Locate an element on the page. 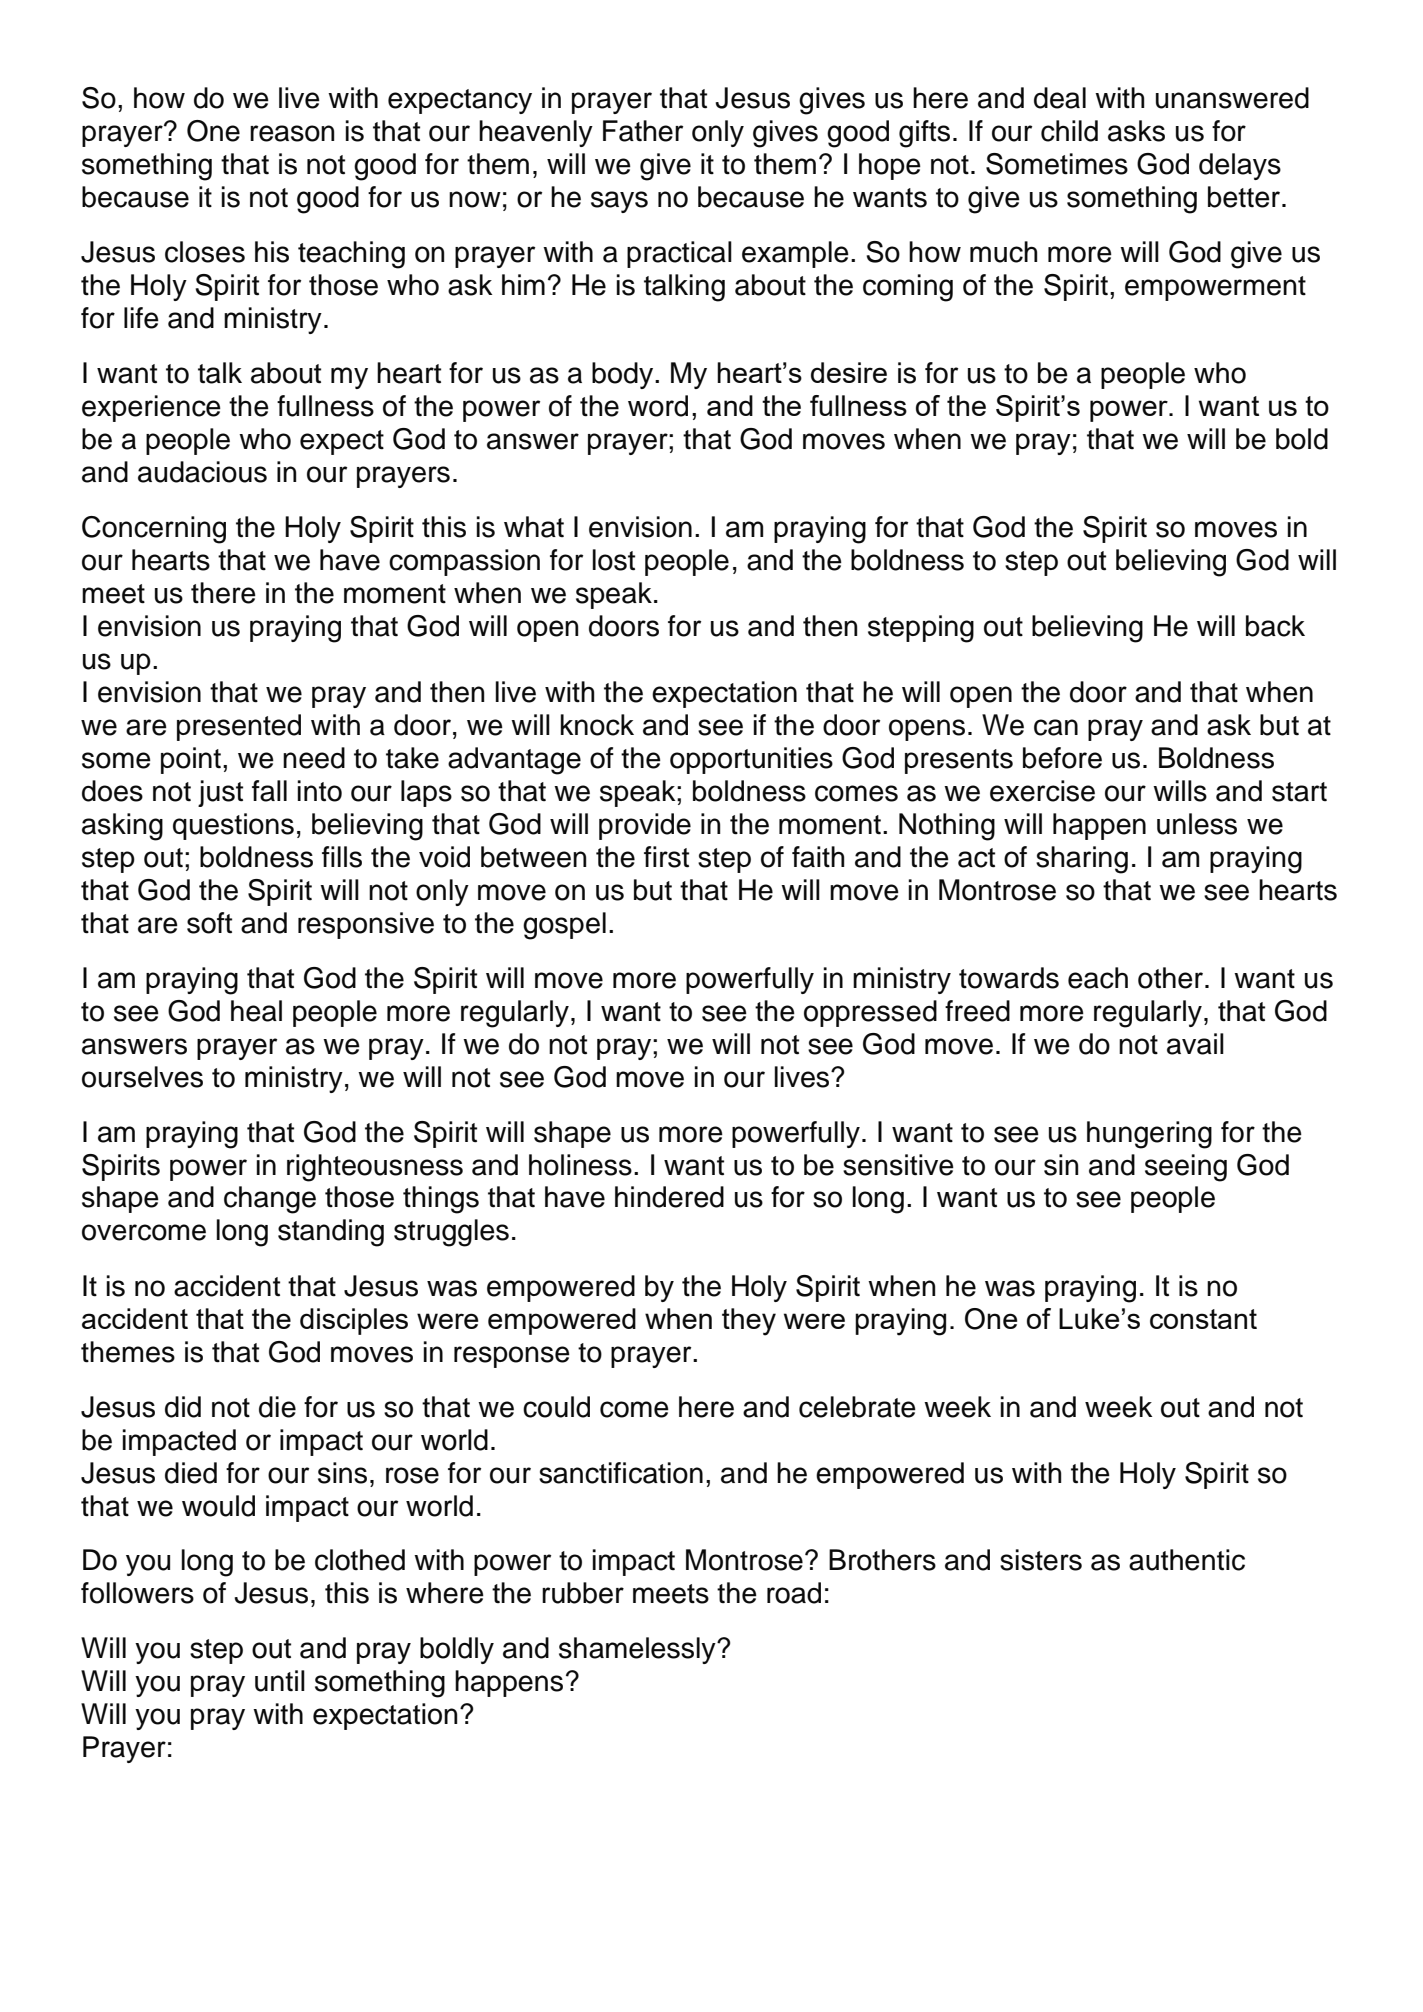 This page has height=2012, width=1423. Father is located at coordinates (643, 131).
